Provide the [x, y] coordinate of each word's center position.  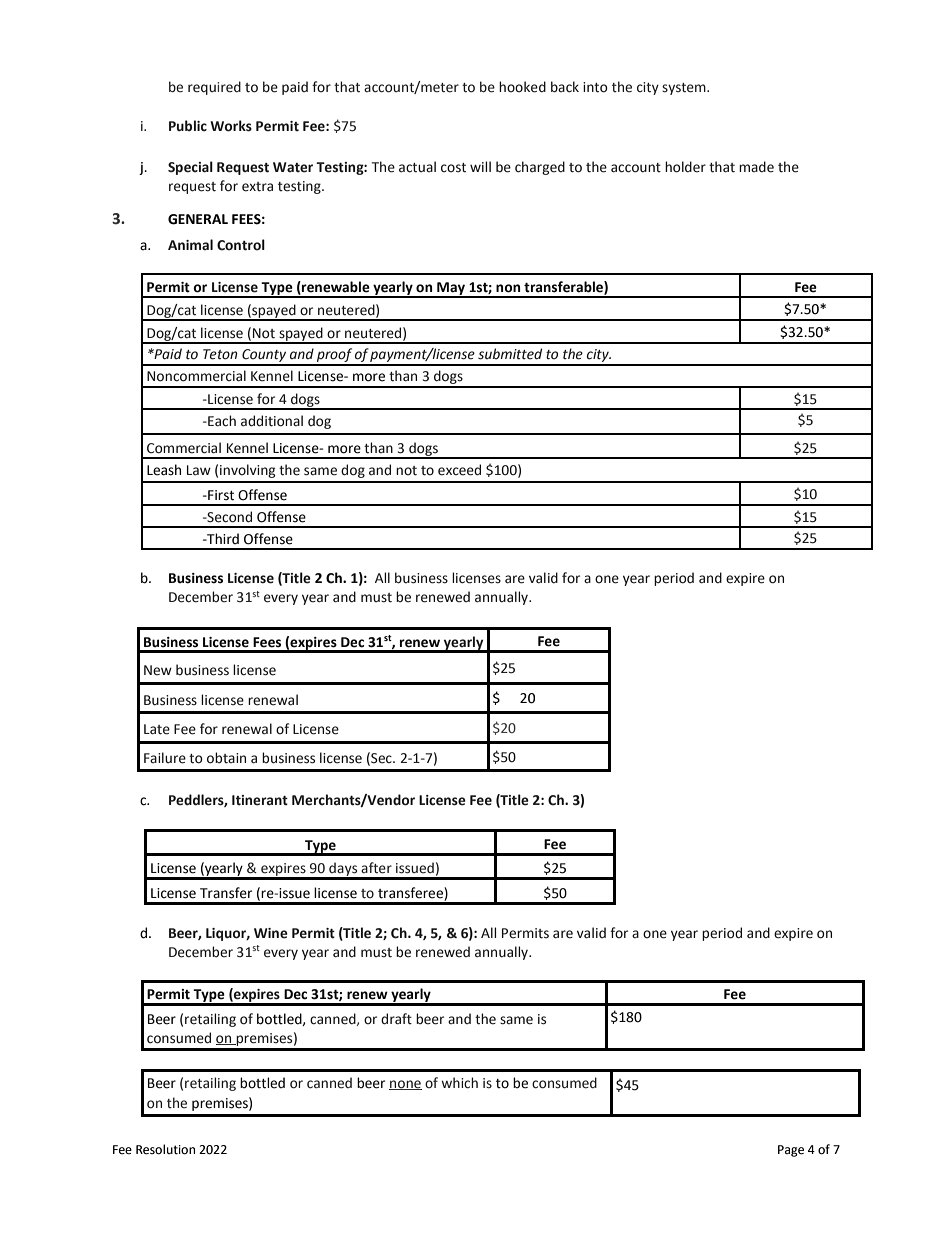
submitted [510, 354]
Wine [271, 933]
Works [231, 126]
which [459, 1083]
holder [685, 167]
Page [791, 1151]
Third [222, 539]
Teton [220, 354]
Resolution [165, 1149]
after [376, 868]
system [685, 89]
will [480, 166]
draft [396, 1019]
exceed [459, 470]
